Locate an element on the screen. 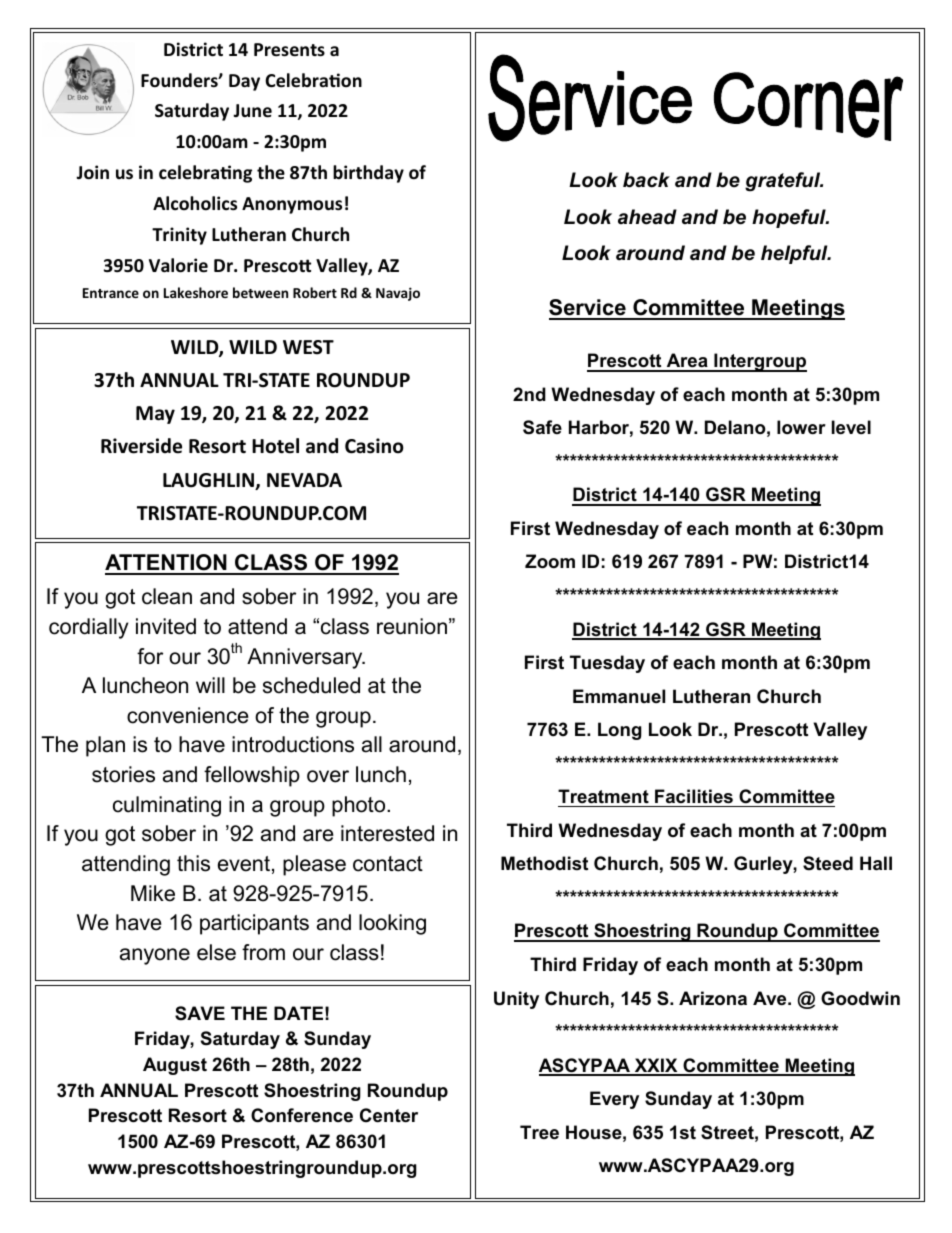 The width and height of the screenshot is (952, 1233). Celebration is located at coordinates (313, 80).
